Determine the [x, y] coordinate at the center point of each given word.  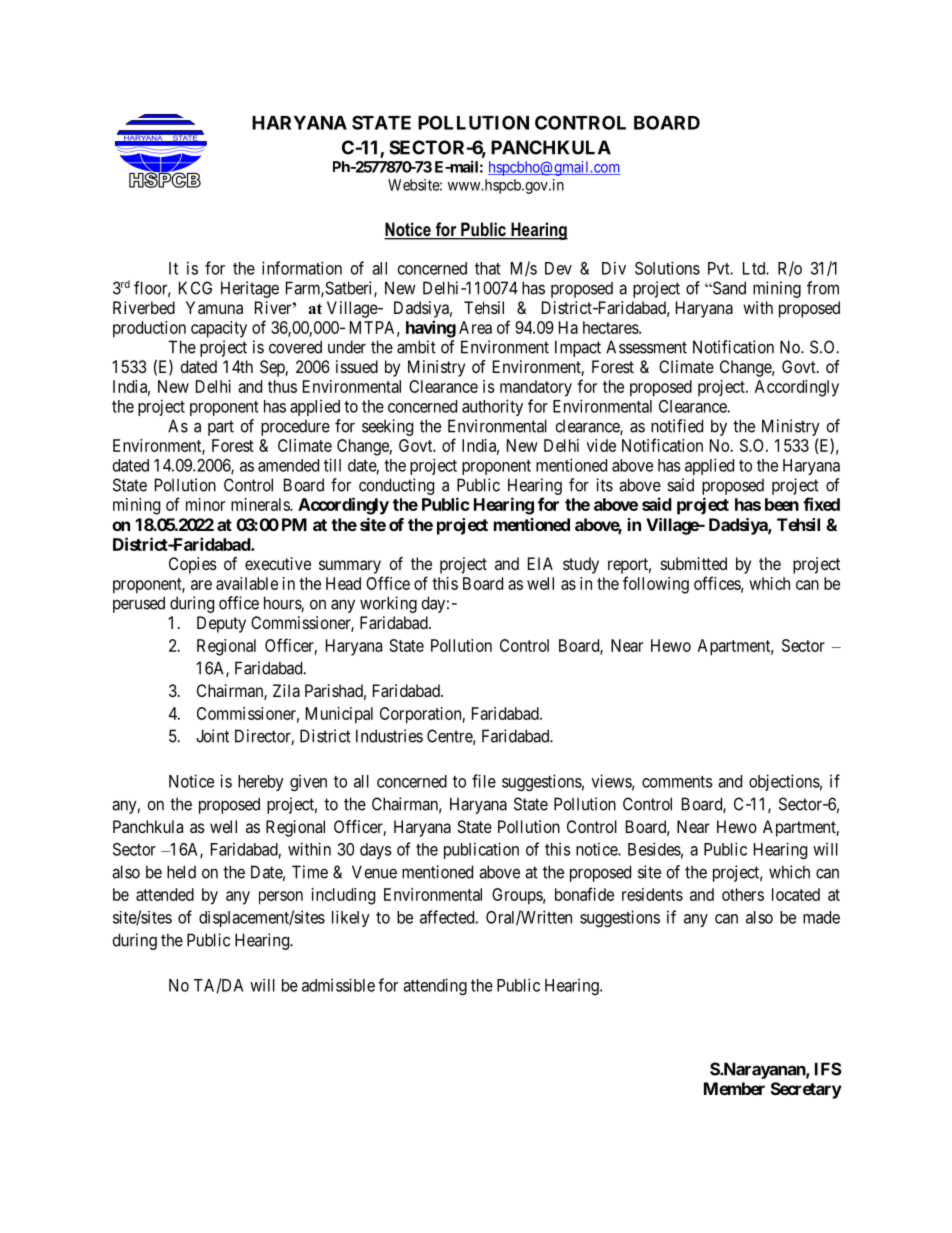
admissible [338, 985]
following [656, 585]
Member [734, 1088]
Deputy [221, 624]
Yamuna [214, 307]
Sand [728, 288]
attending [435, 986]
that [488, 268]
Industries [389, 736]
